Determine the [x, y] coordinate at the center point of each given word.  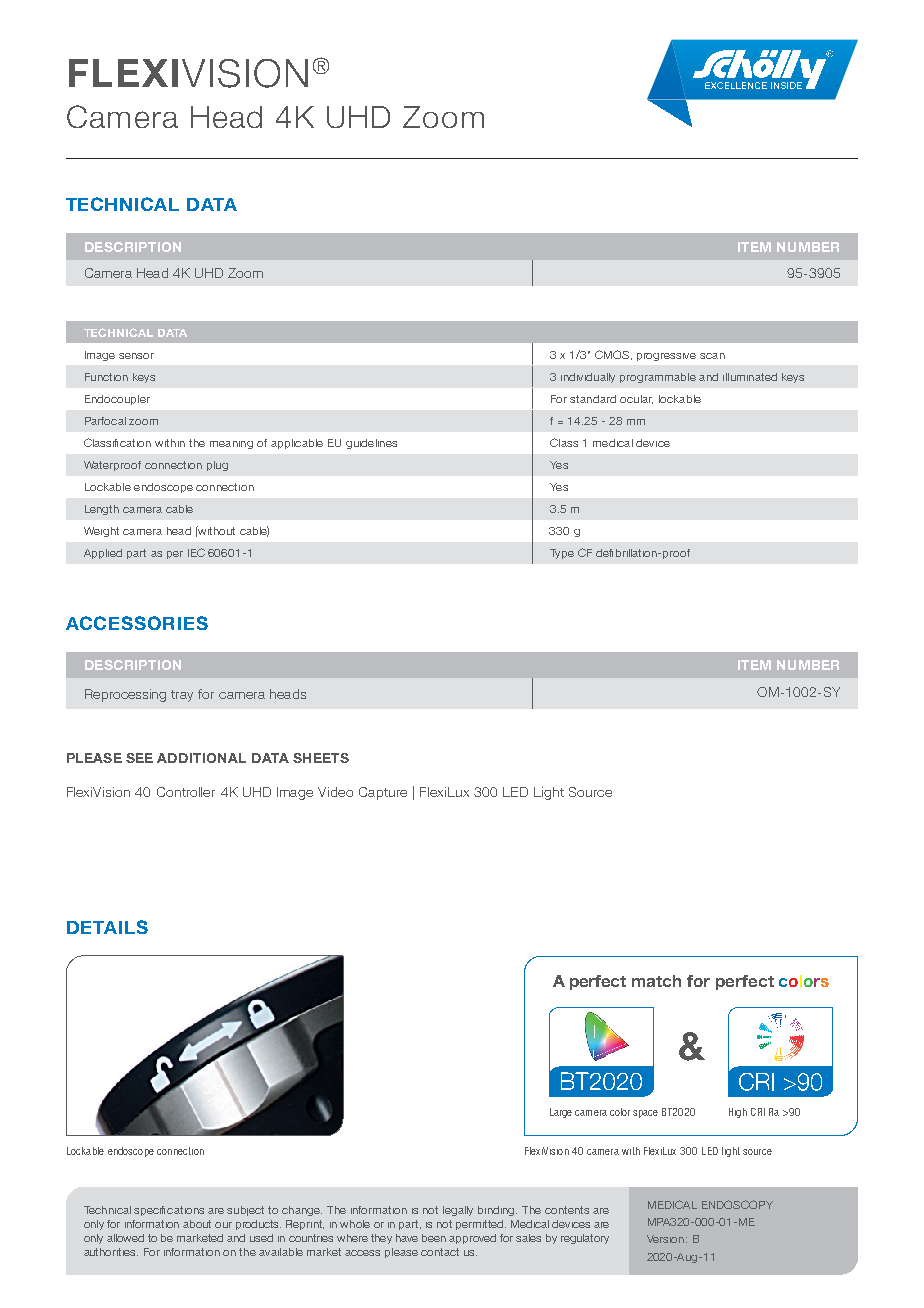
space [645, 1114]
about [197, 1224]
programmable [658, 378]
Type [562, 554]
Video [335, 792]
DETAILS [107, 927]
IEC [196, 552]
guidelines [371, 444]
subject [245, 1211]
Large [561, 1113]
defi [604, 553]
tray [182, 696]
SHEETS [321, 758]
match [656, 981]
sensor [136, 356]
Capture [383, 793]
